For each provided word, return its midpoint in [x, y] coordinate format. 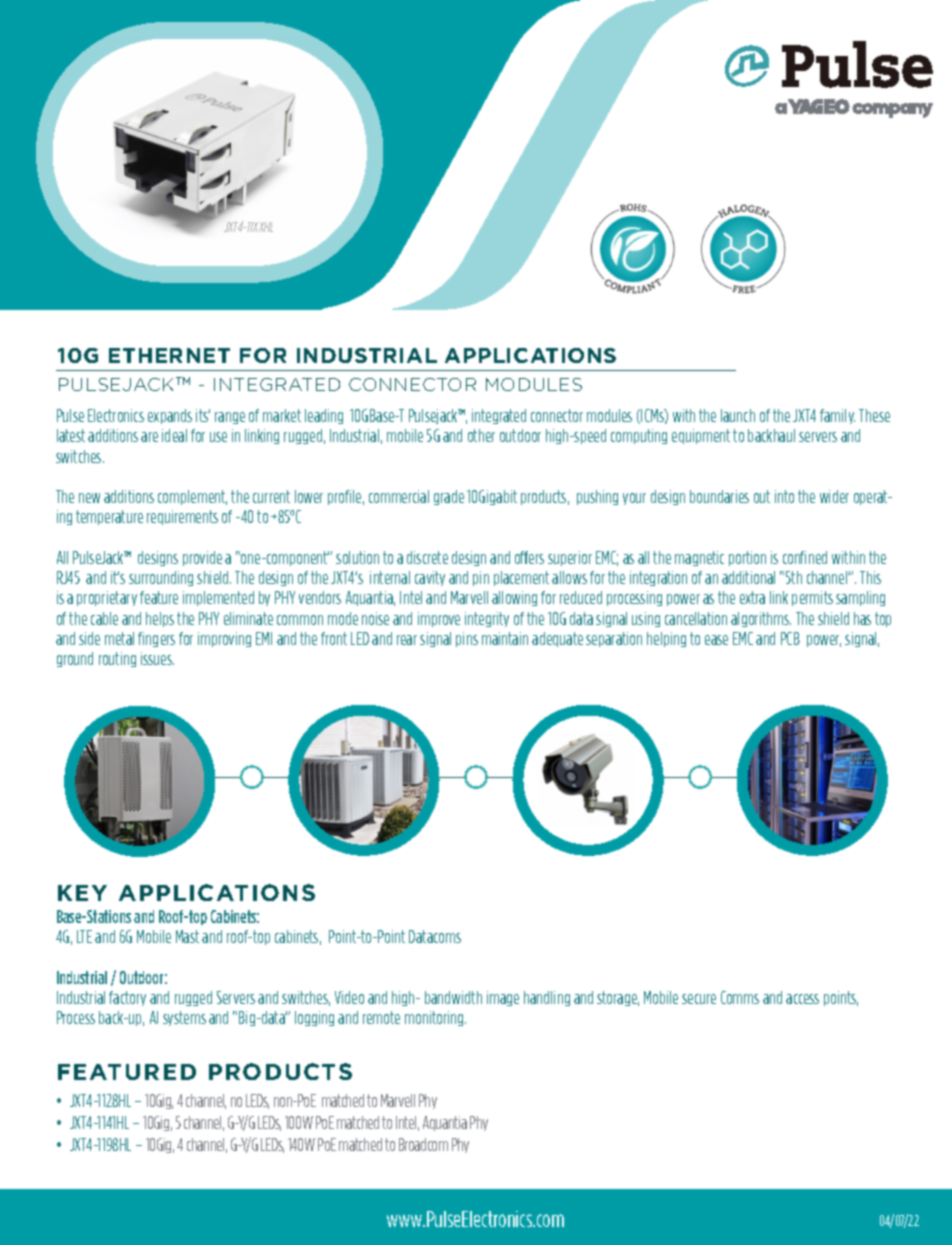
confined [805, 557]
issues [157, 658]
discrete [427, 557]
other [481, 435]
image [503, 998]
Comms [740, 997]
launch [738, 415]
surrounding [161, 578]
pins [467, 639]
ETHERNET [169, 355]
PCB [790, 638]
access [802, 999]
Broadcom [423, 1144]
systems [184, 1018]
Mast [187, 936]
